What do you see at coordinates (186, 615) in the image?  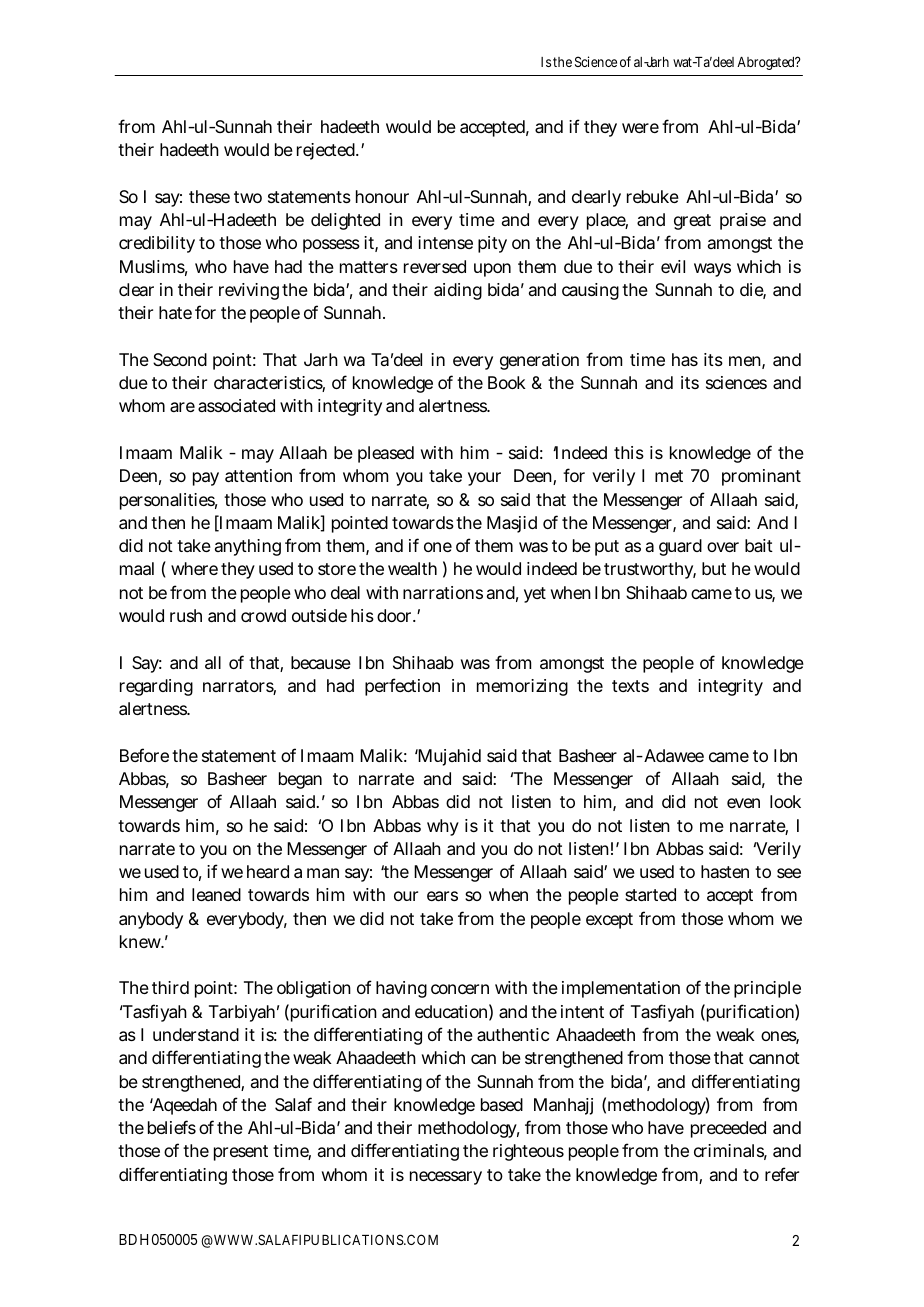 I see `rush` at bounding box center [186, 615].
